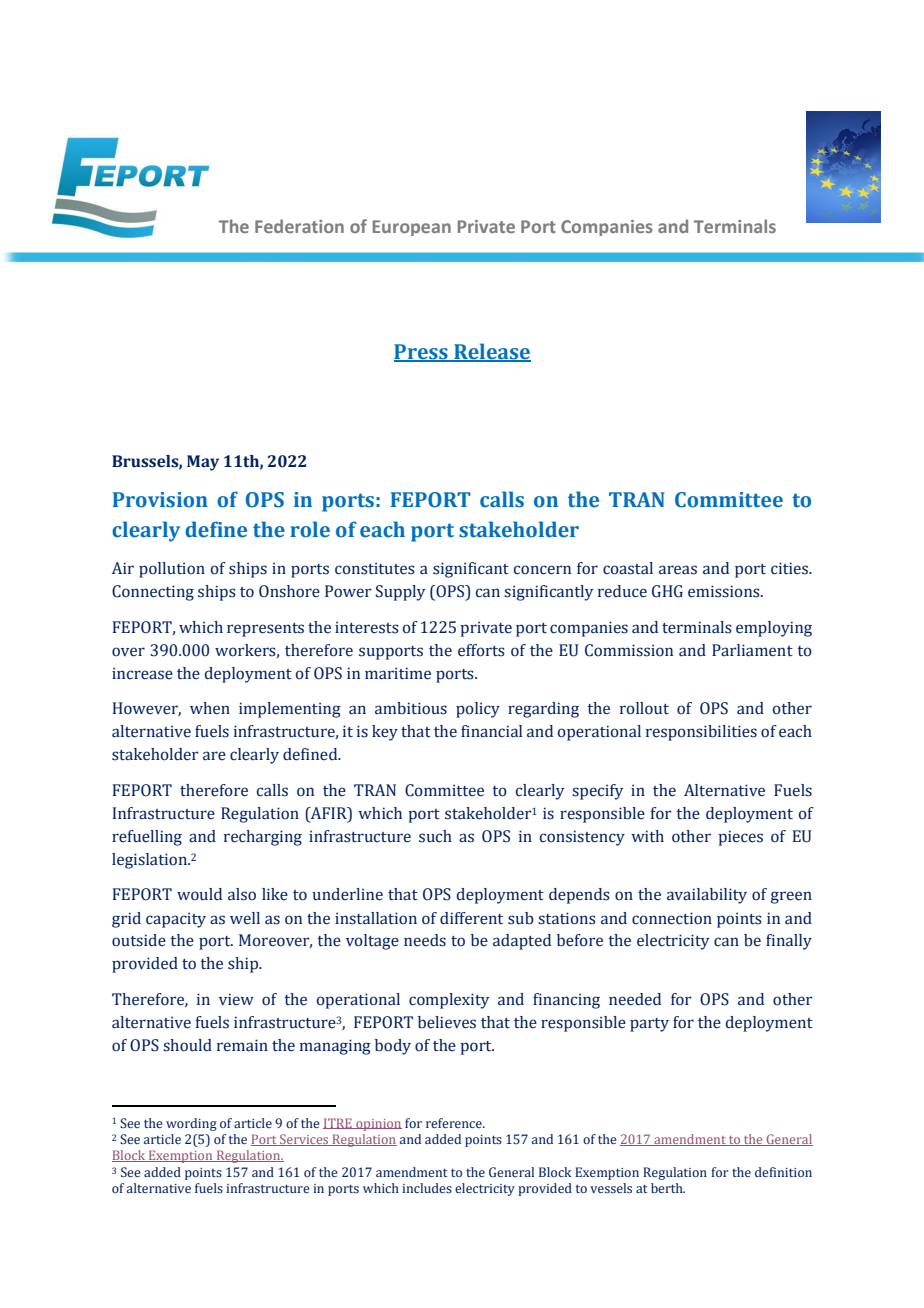  What do you see at coordinates (299, 226) in the page?
I see `Federation` at bounding box center [299, 226].
